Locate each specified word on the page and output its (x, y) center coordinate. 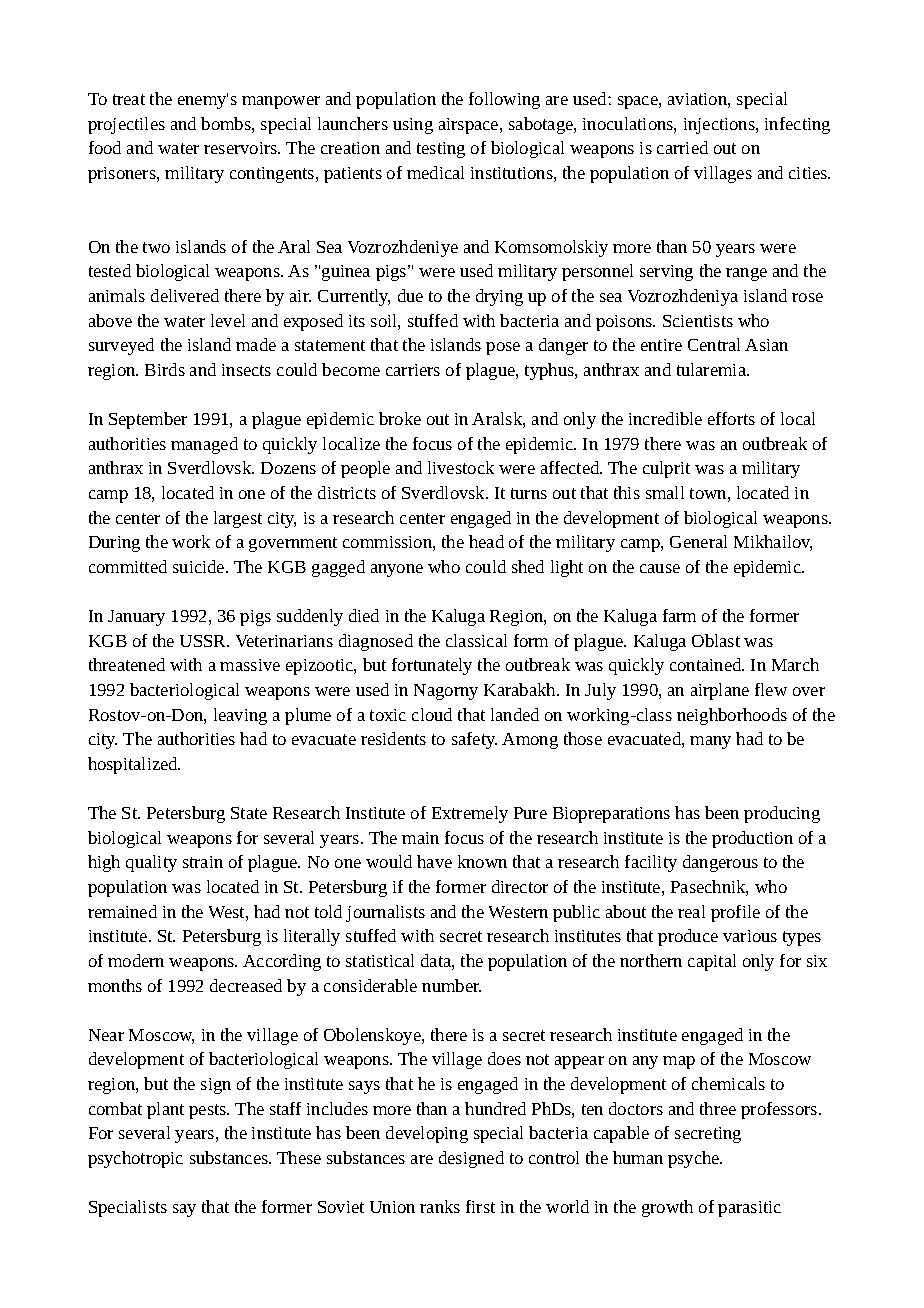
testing (441, 150)
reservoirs (242, 148)
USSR (204, 641)
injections (720, 126)
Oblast (716, 640)
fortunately (432, 666)
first (480, 1206)
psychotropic (135, 1159)
